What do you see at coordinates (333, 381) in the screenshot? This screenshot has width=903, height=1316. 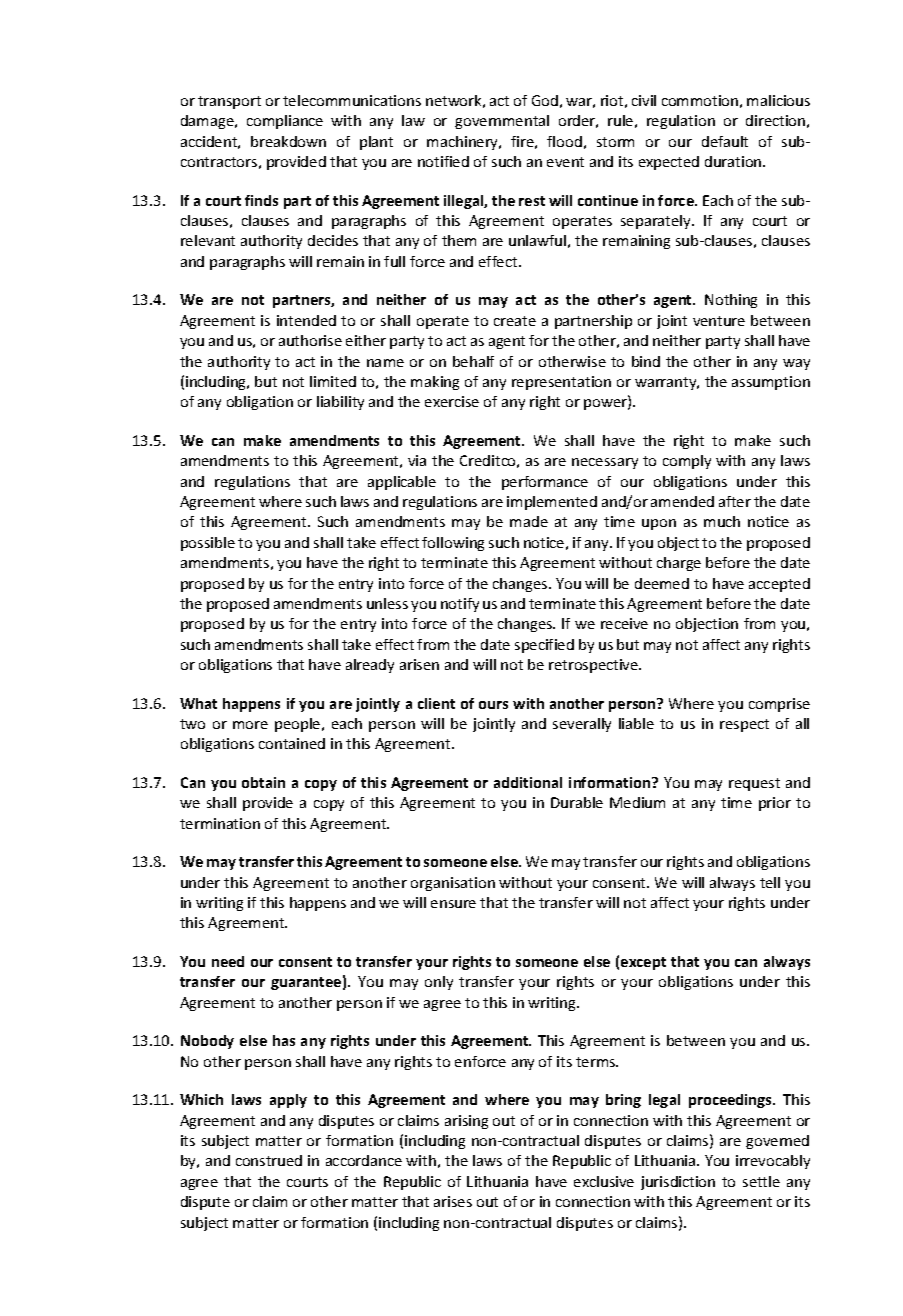 I see `limited` at bounding box center [333, 381].
